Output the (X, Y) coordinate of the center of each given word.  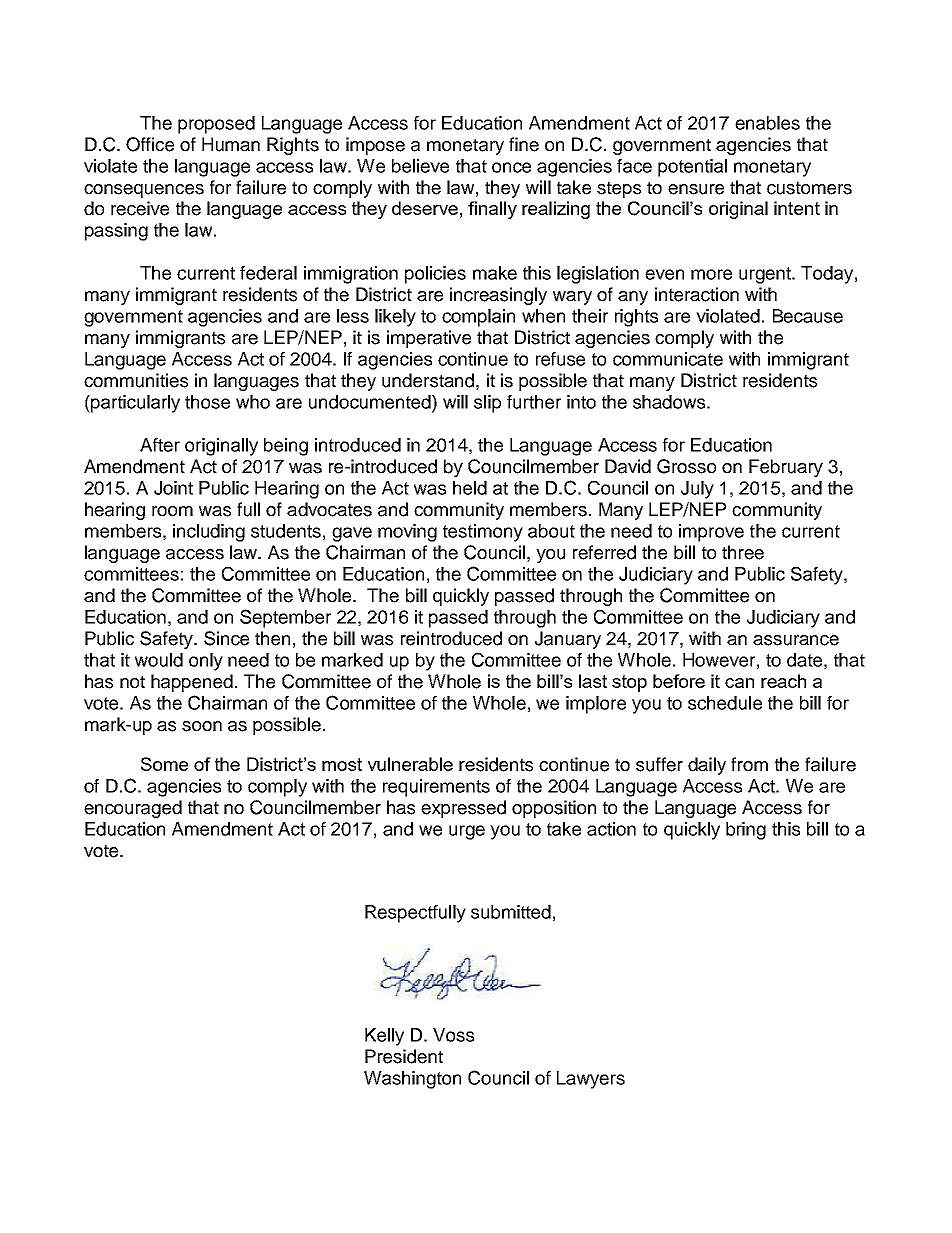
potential (692, 168)
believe (420, 166)
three (743, 552)
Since (226, 638)
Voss (453, 1035)
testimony (483, 533)
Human (231, 144)
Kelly (384, 1037)
